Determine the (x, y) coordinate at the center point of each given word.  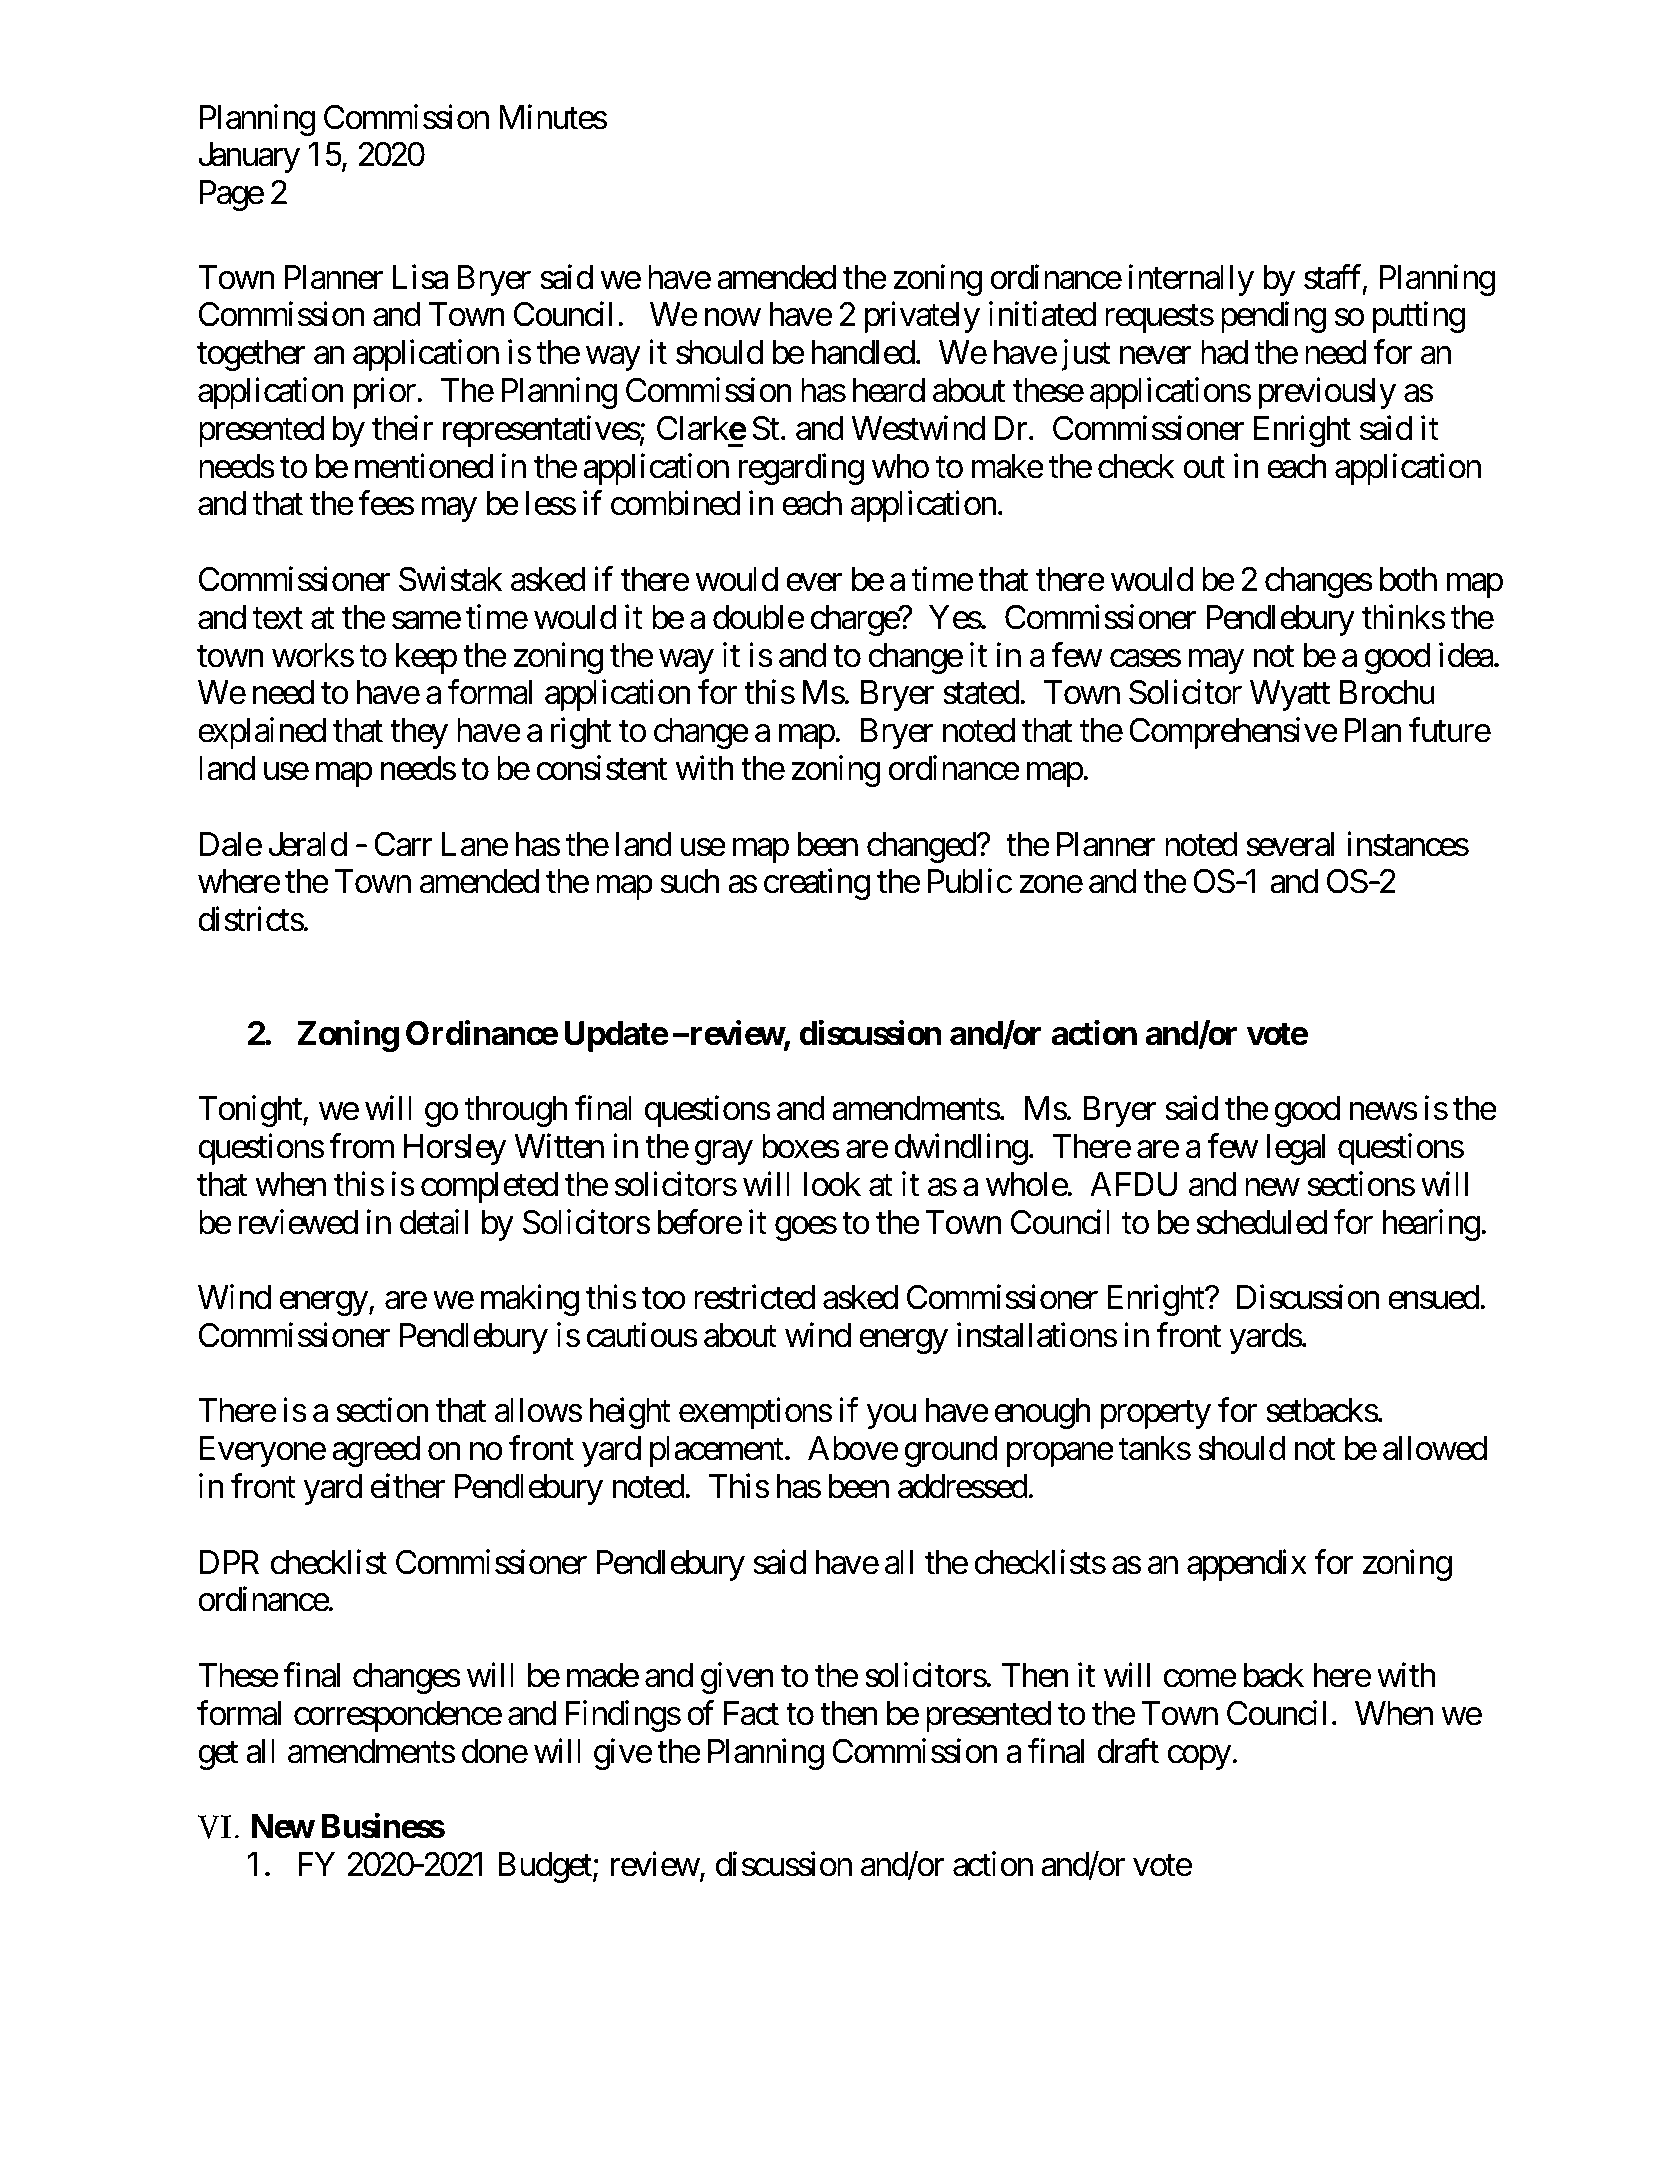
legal (1296, 1149)
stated (981, 692)
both (1408, 579)
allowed (1435, 1448)
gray (724, 1153)
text (278, 619)
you (891, 1417)
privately (922, 317)
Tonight (251, 1111)
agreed (376, 1451)
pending (1273, 317)
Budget (546, 1867)
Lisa (420, 277)
